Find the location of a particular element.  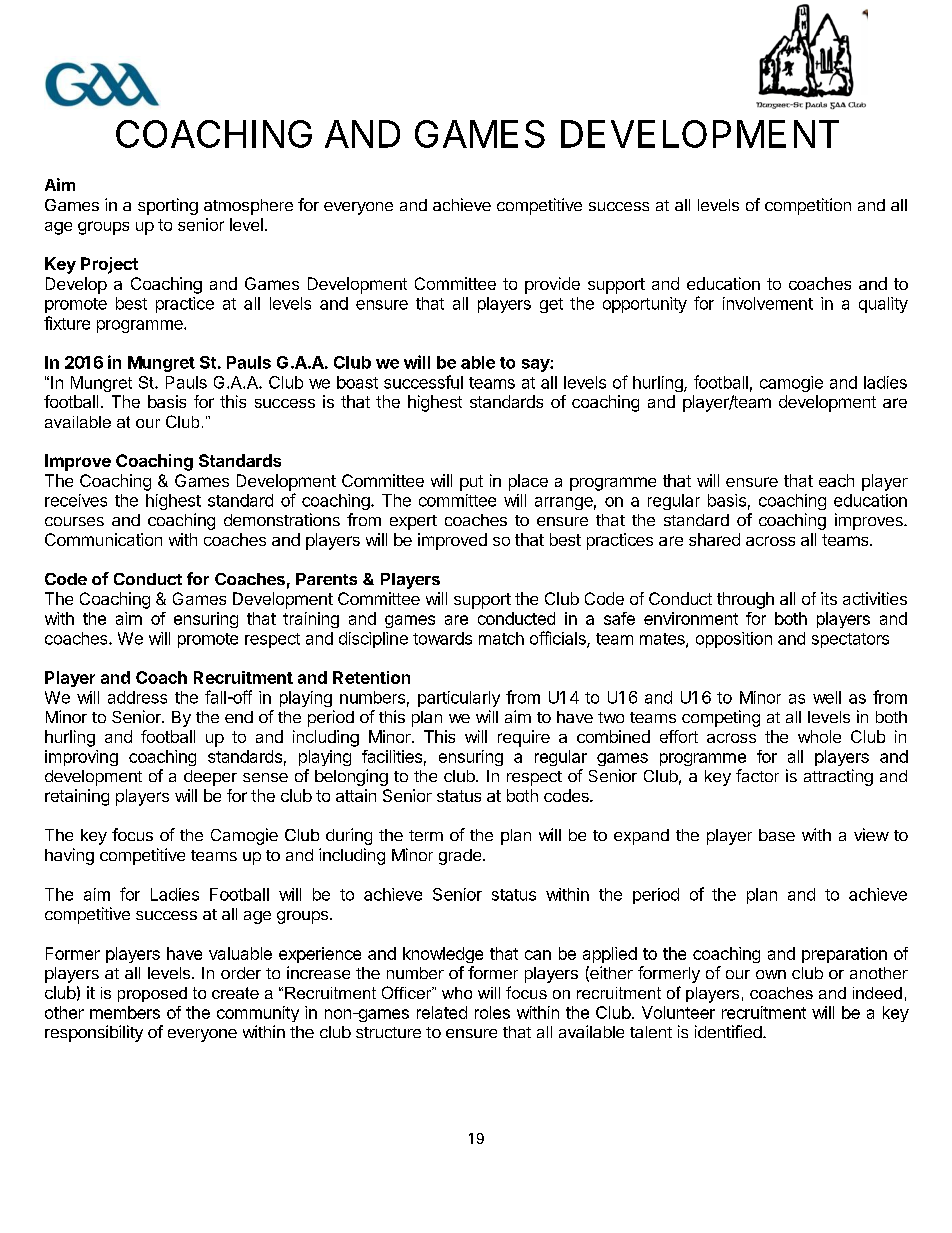

training is located at coordinates (311, 620).
